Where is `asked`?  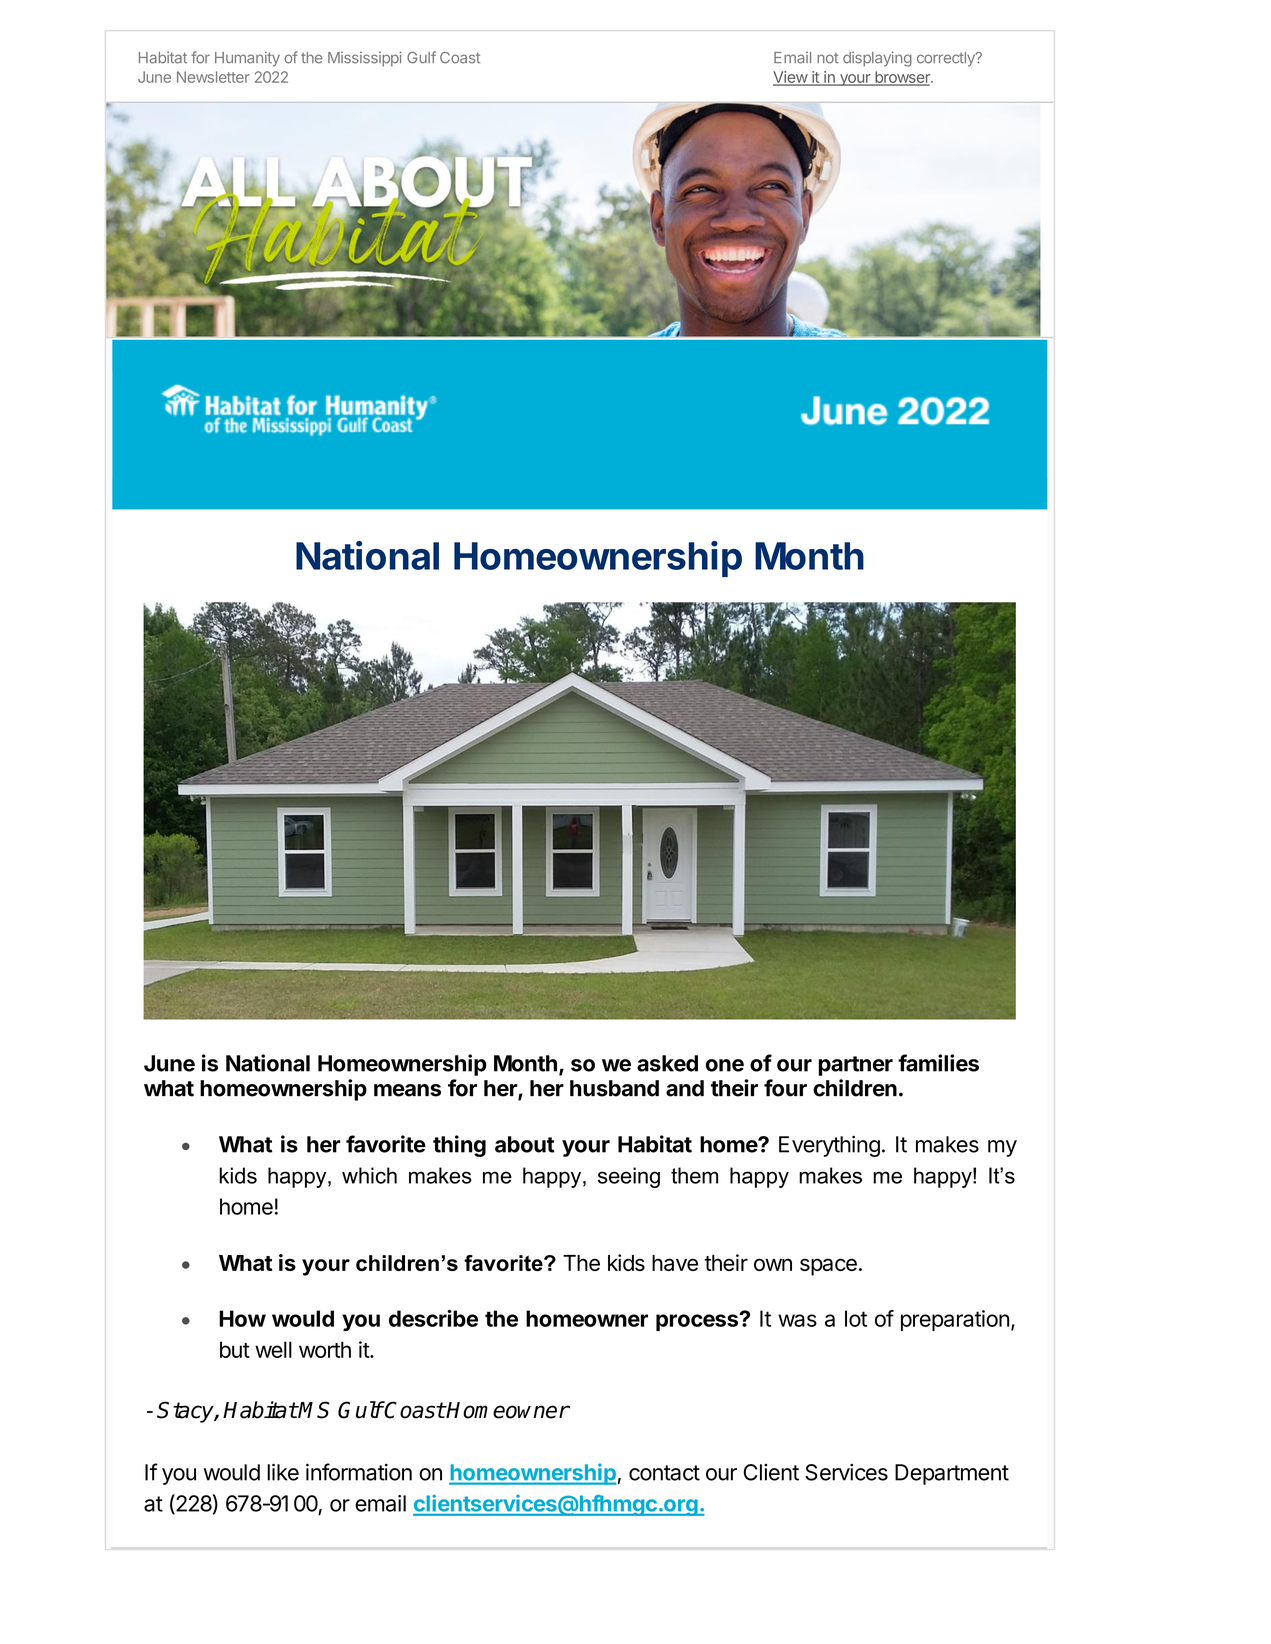
asked is located at coordinates (667, 1063).
